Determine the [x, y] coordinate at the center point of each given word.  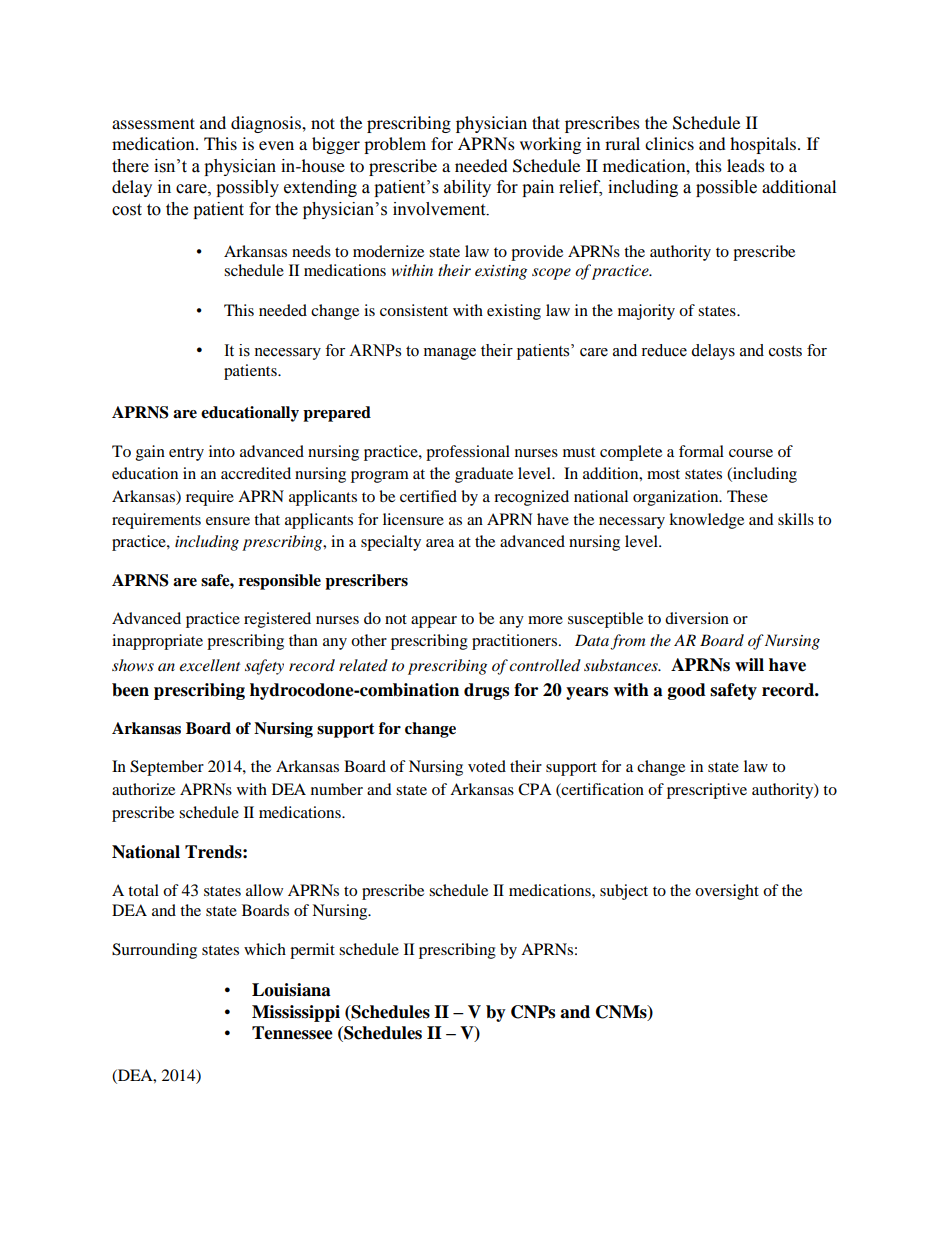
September [167, 768]
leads [746, 165]
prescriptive [707, 791]
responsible [280, 582]
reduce [664, 350]
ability [467, 188]
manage [450, 354]
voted [487, 766]
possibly [247, 188]
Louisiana [291, 990]
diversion [697, 618]
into [222, 451]
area [440, 543]
